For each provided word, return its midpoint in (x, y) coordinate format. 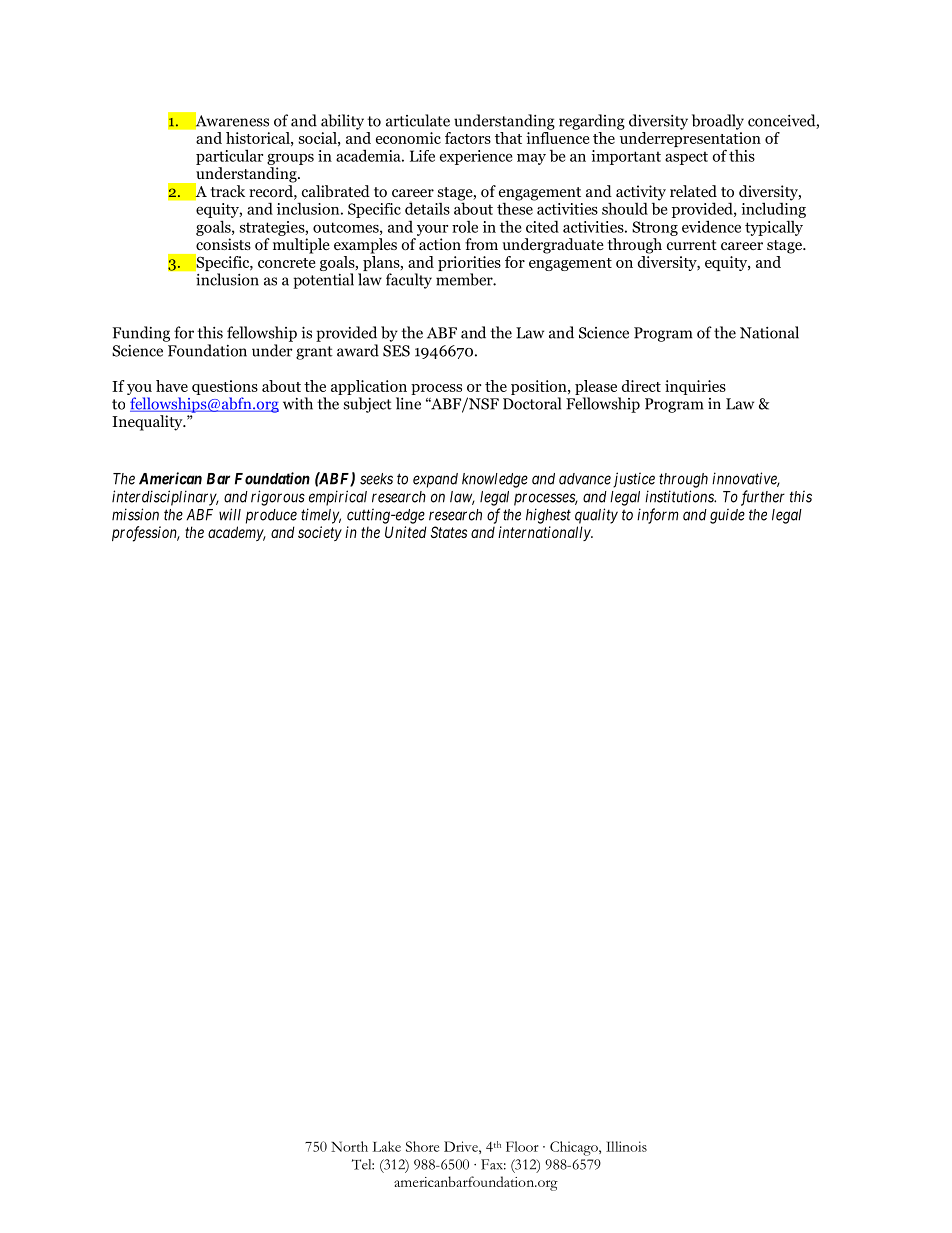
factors (468, 138)
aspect (686, 158)
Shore (422, 1146)
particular (229, 157)
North (349, 1146)
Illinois (626, 1146)
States (449, 532)
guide (727, 516)
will (230, 514)
